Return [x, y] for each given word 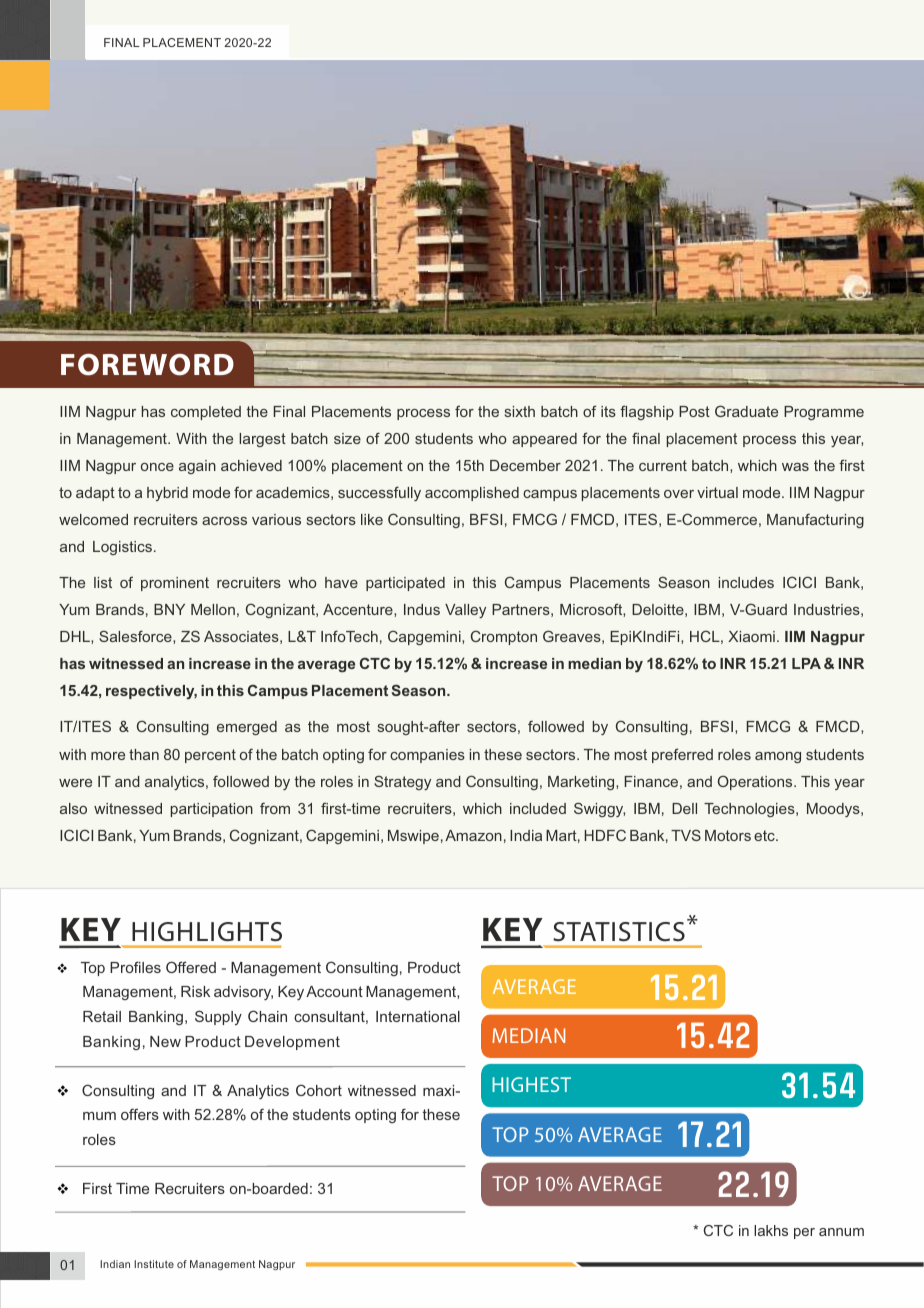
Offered [191, 967]
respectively [151, 692]
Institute [154, 1264]
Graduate [746, 411]
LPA [806, 663]
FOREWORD [147, 364]
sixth [520, 411]
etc [765, 835]
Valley [465, 611]
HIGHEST [531, 1084]
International [418, 1016]
